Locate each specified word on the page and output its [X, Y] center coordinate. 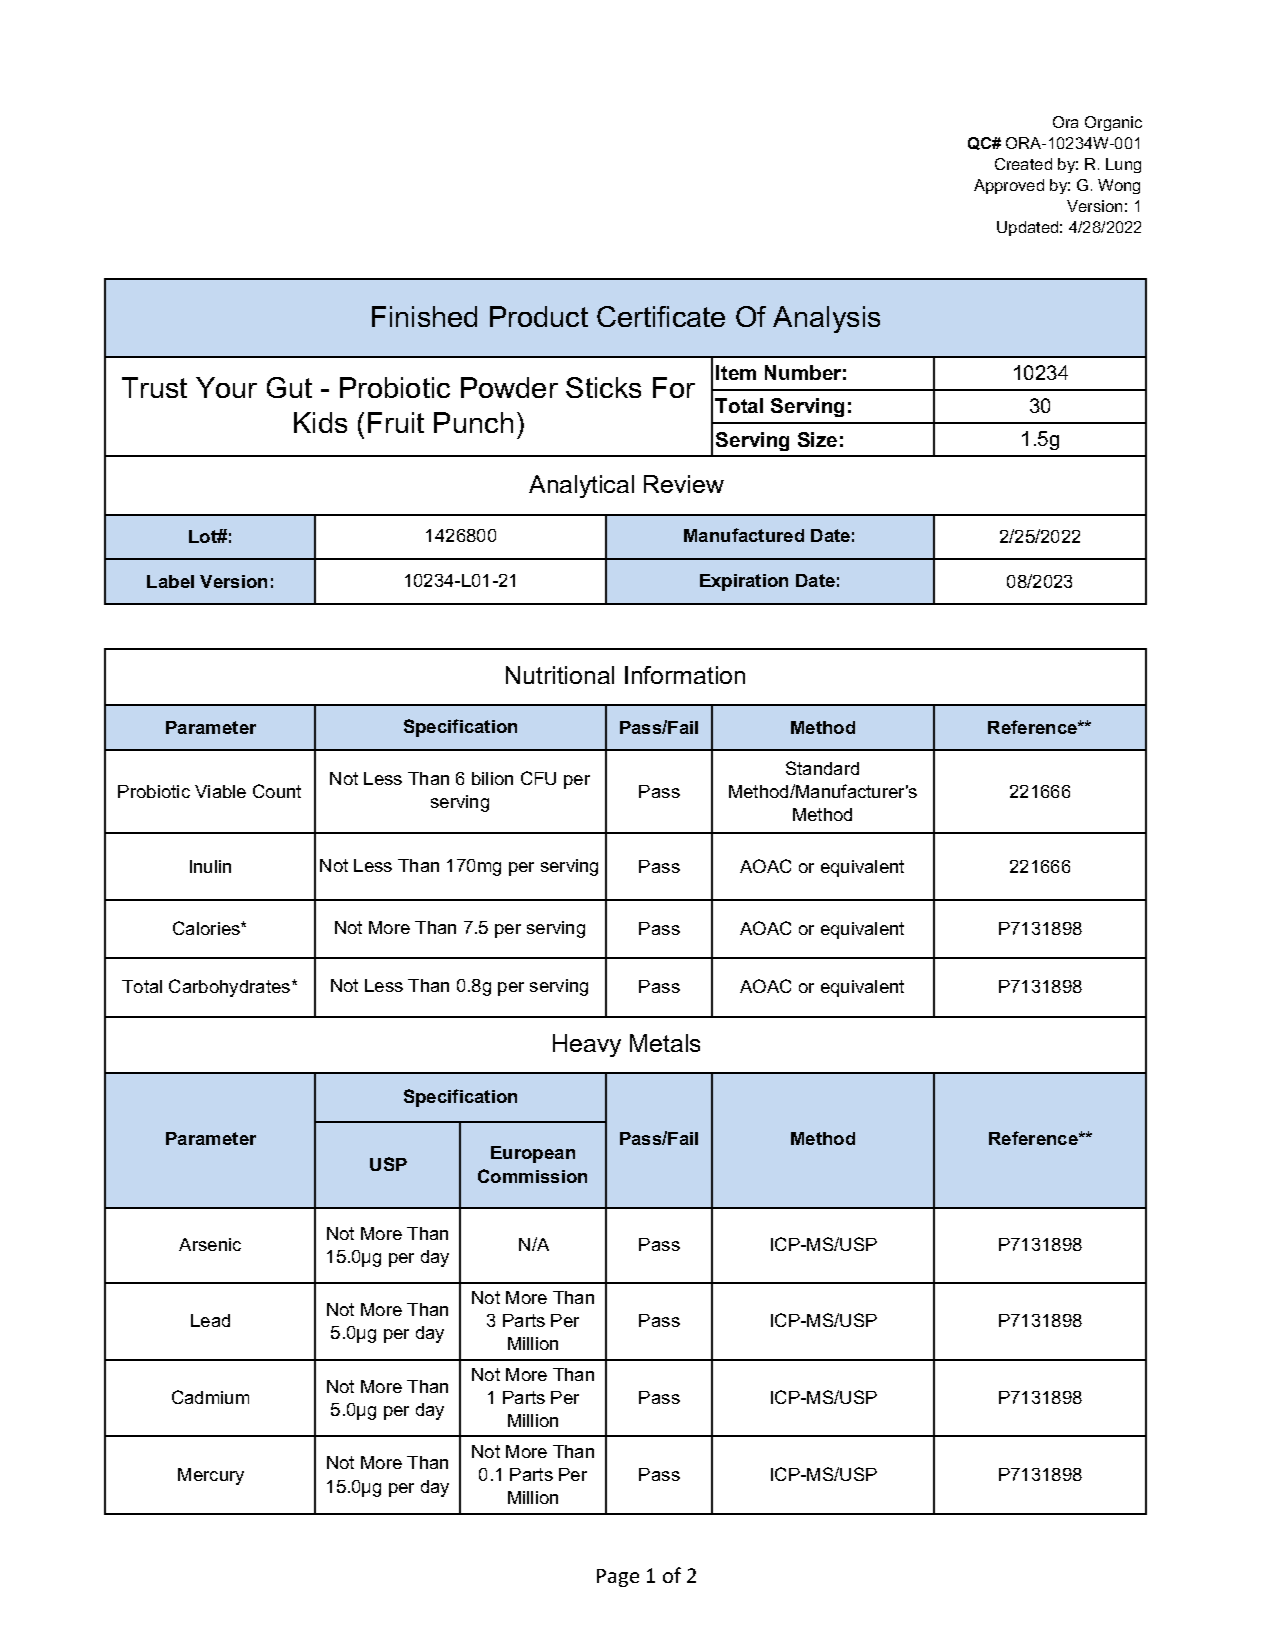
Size [817, 439]
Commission [532, 1176]
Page [618, 1578]
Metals [665, 1043]
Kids [320, 422]
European [533, 1154]
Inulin [210, 866]
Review [684, 484]
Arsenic [210, 1244]
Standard [822, 768]
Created [1023, 164]
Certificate [661, 316]
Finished [424, 316]
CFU [538, 778]
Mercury [211, 1476]
